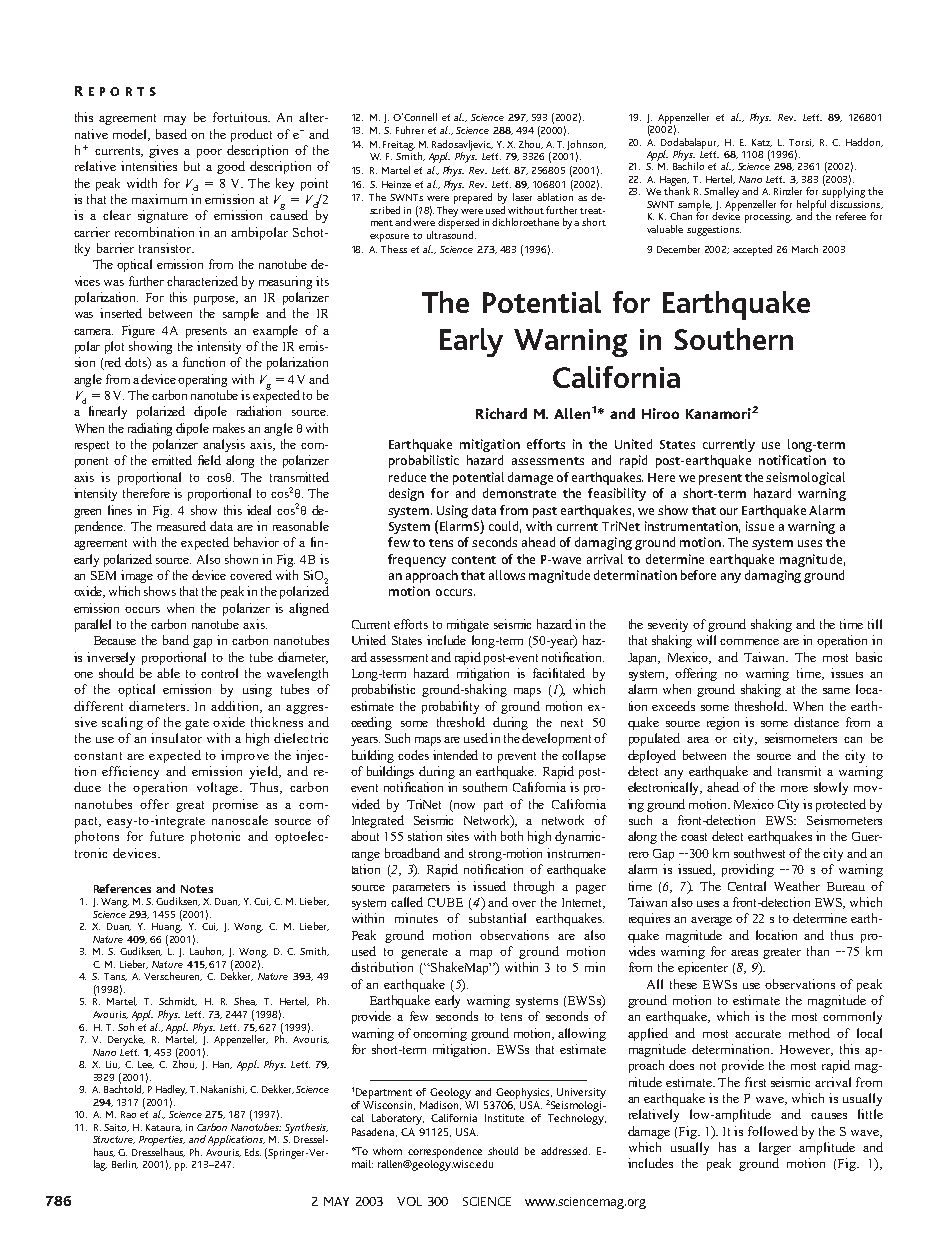 The image size is (952, 1233). Describe the element at coordinates (617, 494) in the screenshot. I see `feasibility` at that location.
